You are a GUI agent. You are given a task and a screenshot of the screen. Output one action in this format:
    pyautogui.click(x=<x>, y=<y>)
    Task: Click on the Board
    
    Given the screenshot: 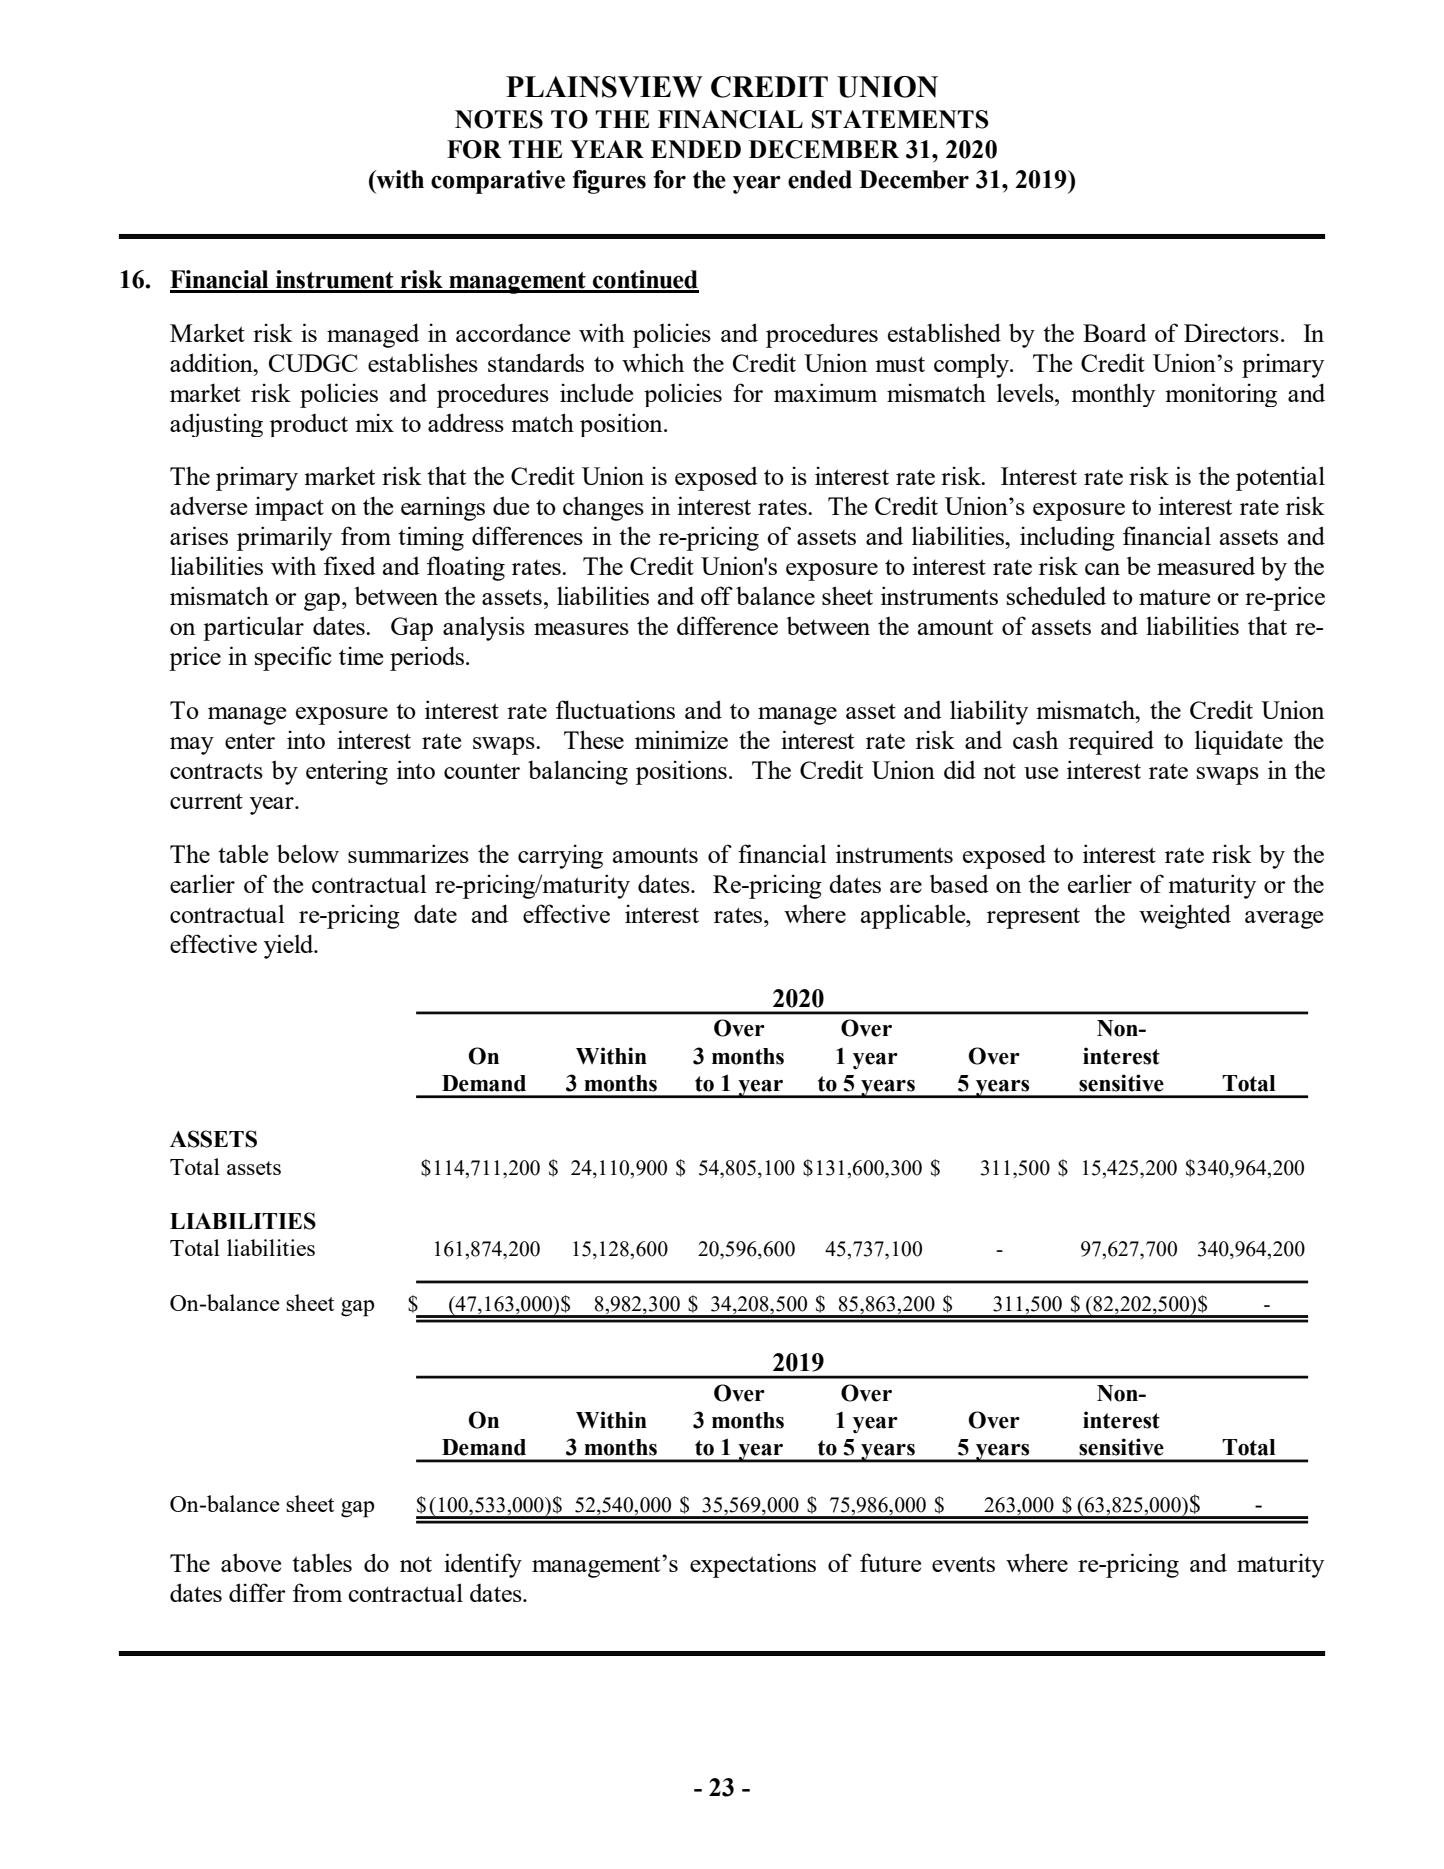 What is the action you would take?
    pyautogui.click(x=1115, y=333)
